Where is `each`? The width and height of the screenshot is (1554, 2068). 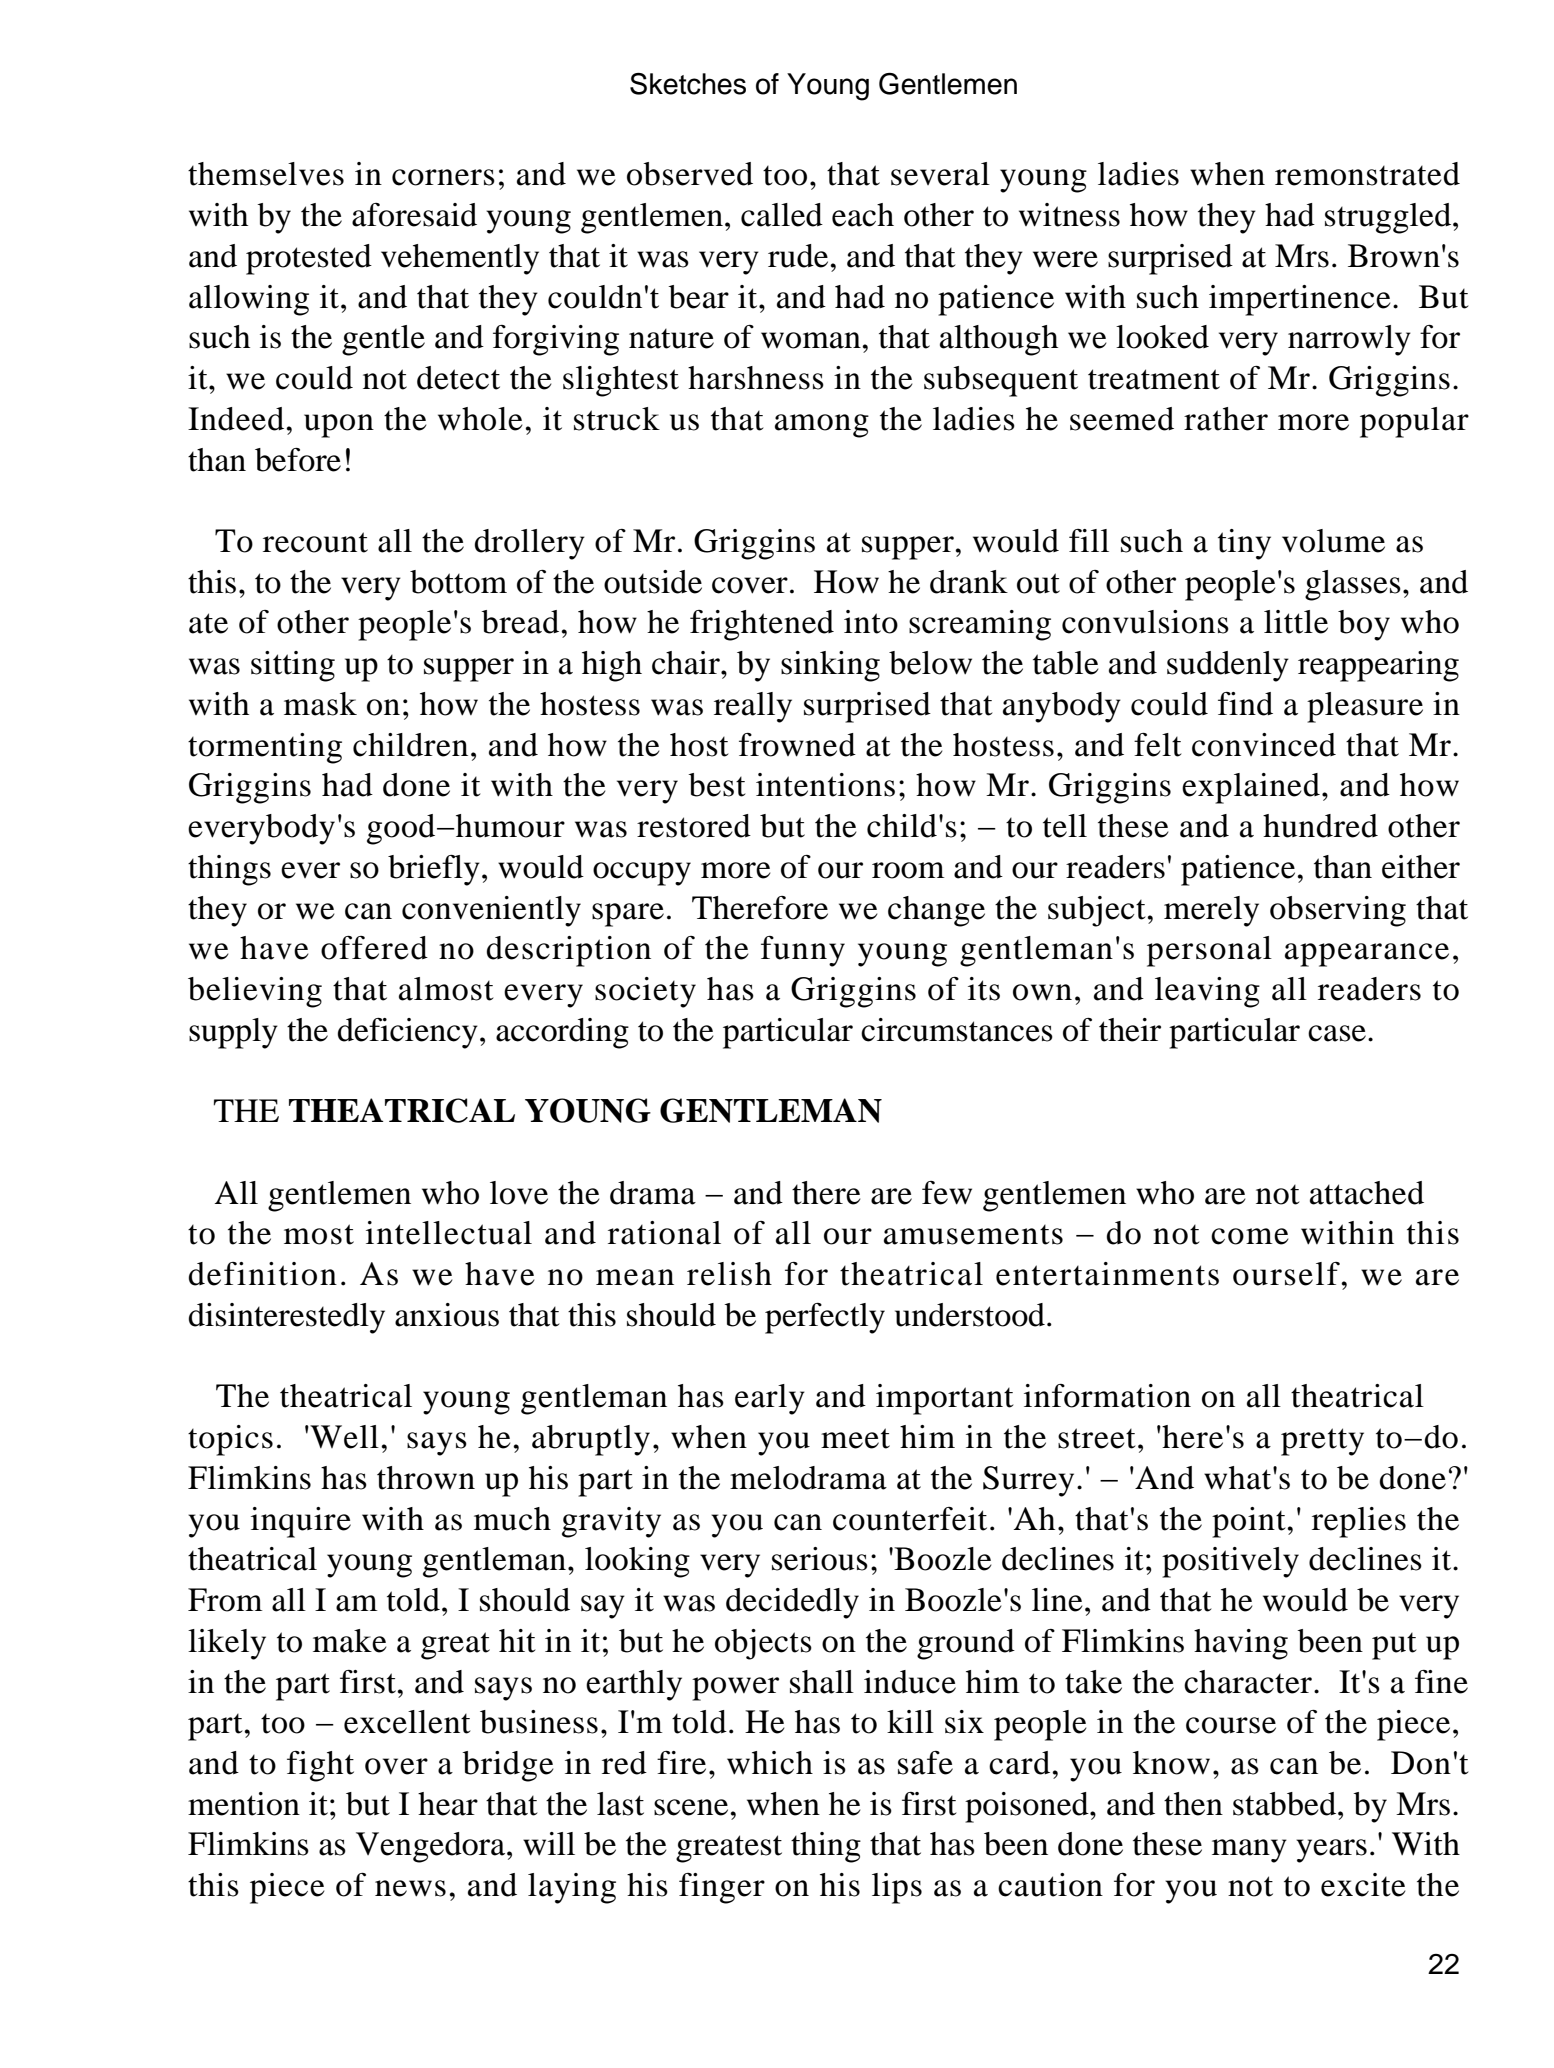 each is located at coordinates (863, 215).
